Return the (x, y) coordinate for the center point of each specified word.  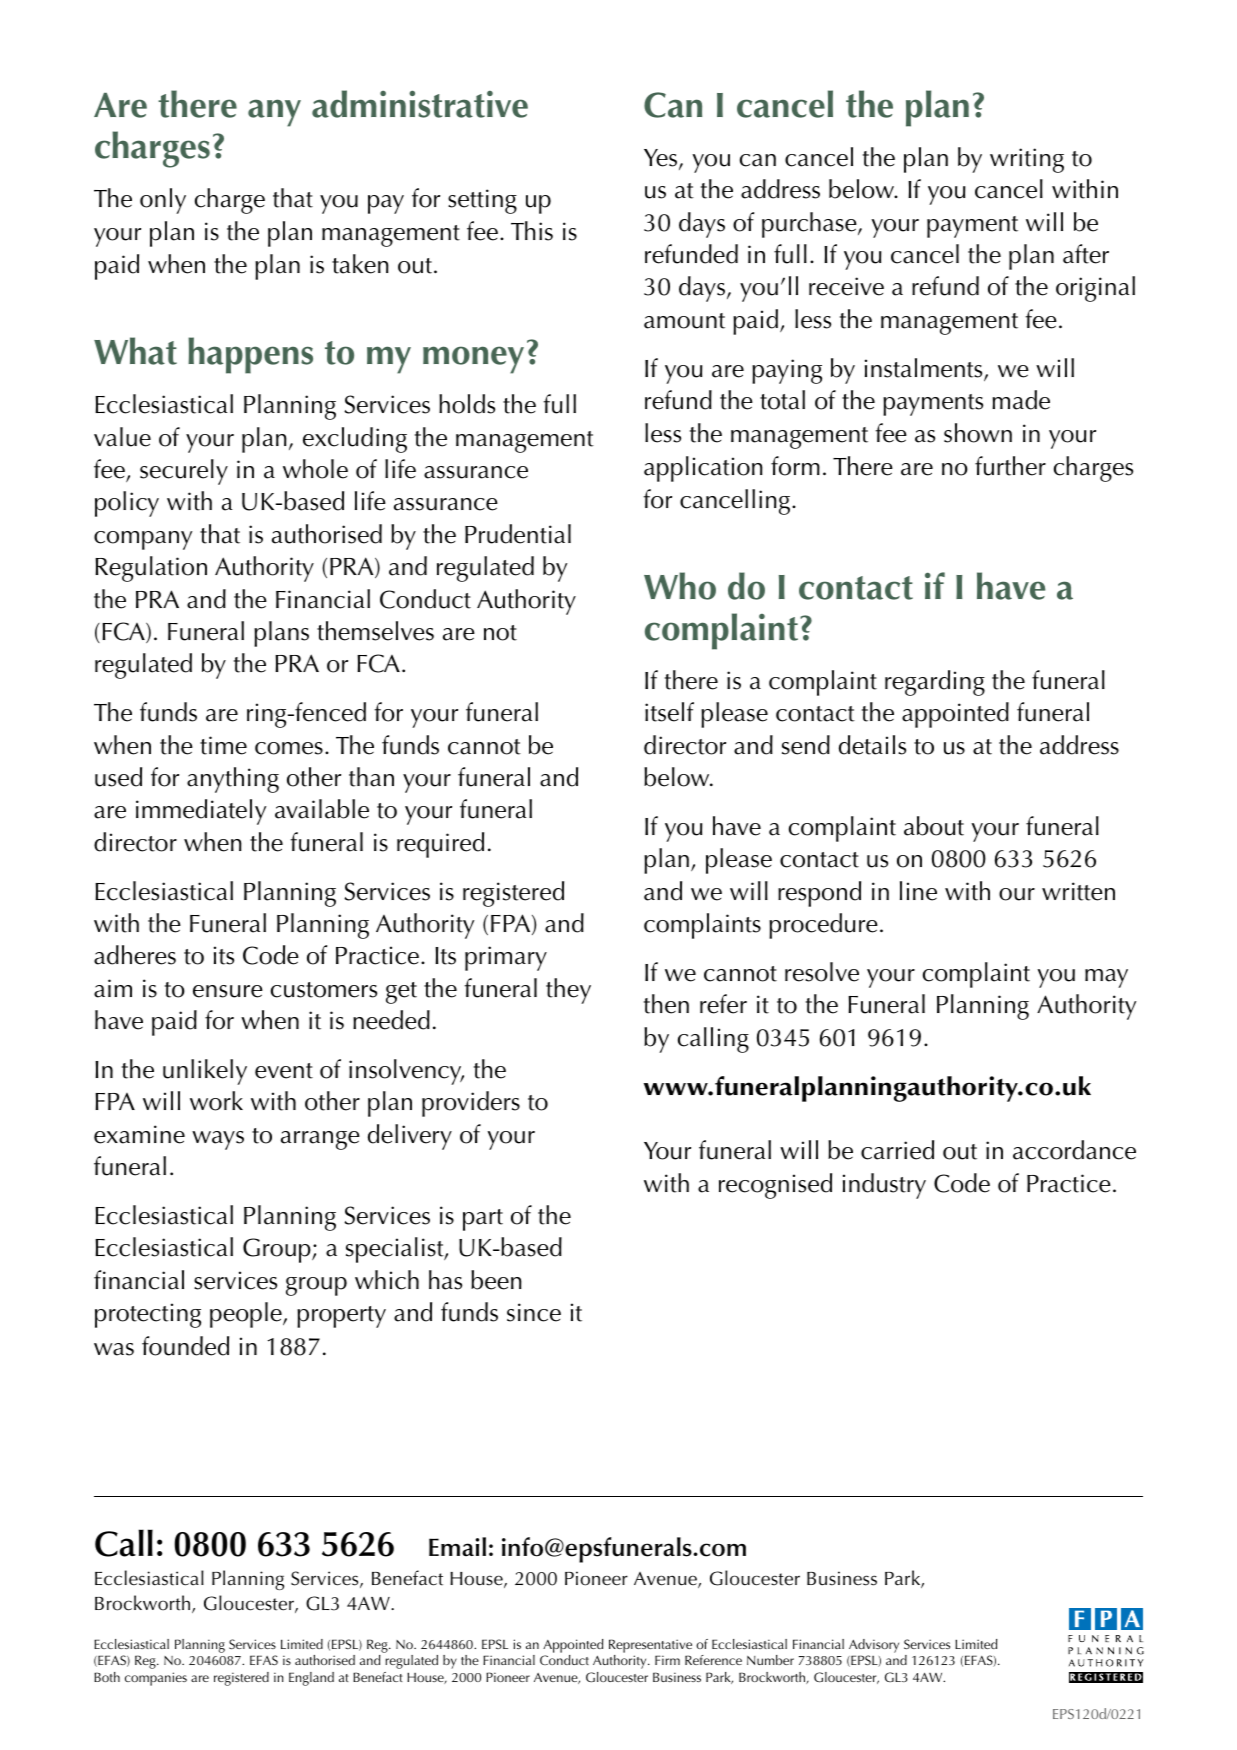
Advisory (874, 1646)
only (163, 201)
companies (156, 1679)
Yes (662, 159)
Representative (650, 1646)
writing (1027, 160)
